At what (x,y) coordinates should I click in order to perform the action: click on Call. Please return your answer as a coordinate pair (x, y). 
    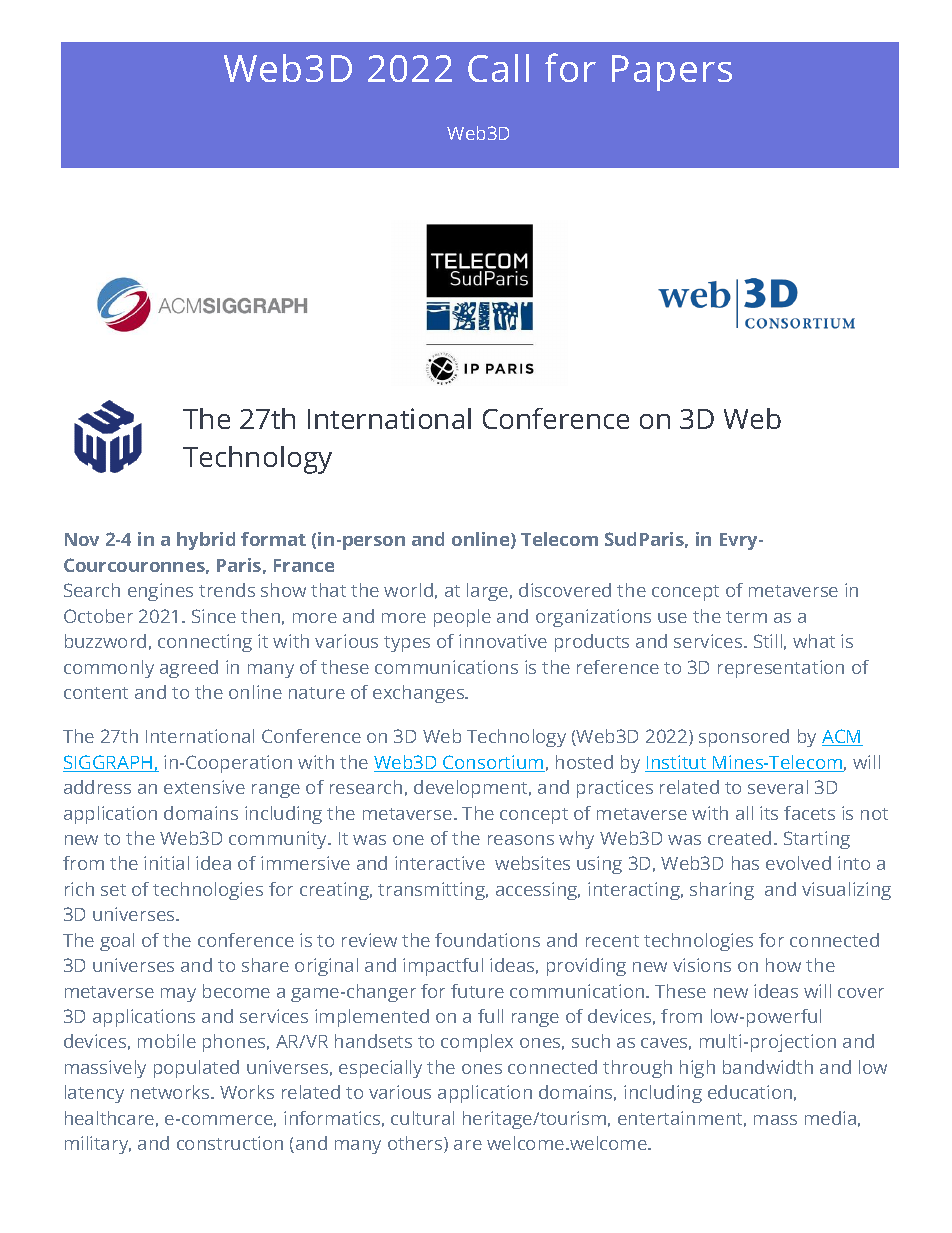
    Looking at the image, I should click on (498, 68).
